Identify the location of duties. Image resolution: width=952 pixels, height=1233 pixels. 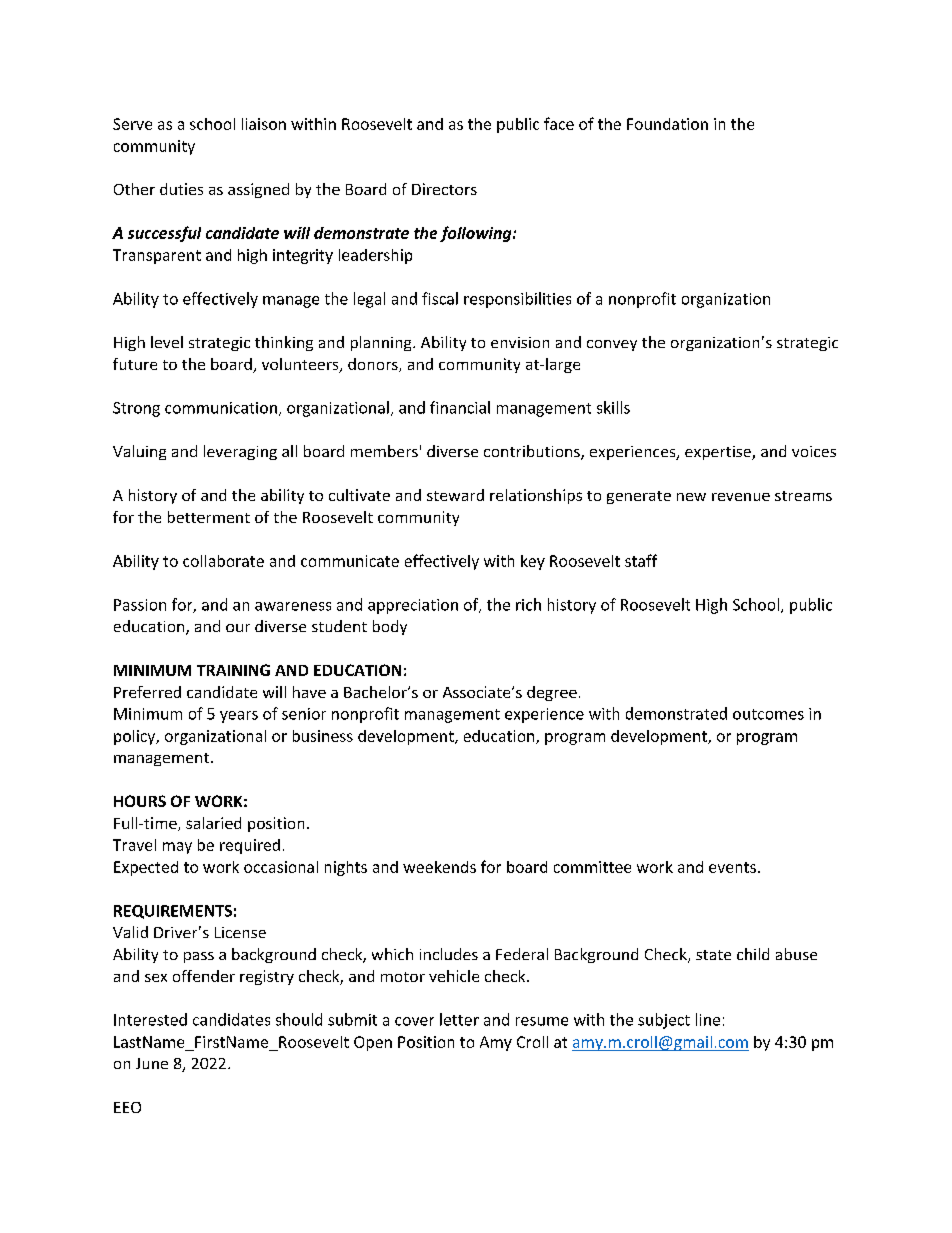
(181, 189).
